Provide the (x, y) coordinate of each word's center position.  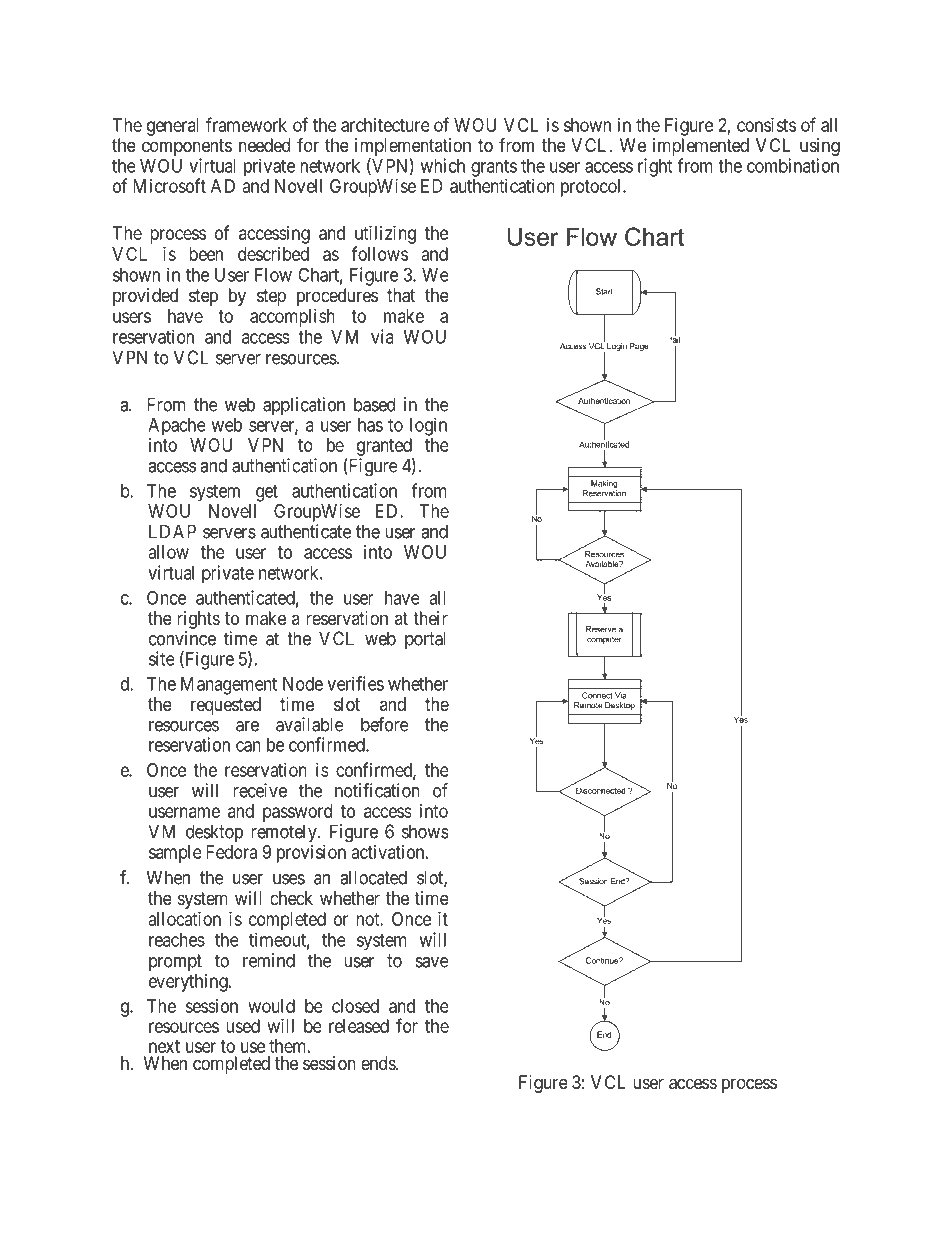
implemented (701, 148)
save (432, 962)
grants (494, 168)
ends (379, 1063)
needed (264, 145)
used (243, 1026)
